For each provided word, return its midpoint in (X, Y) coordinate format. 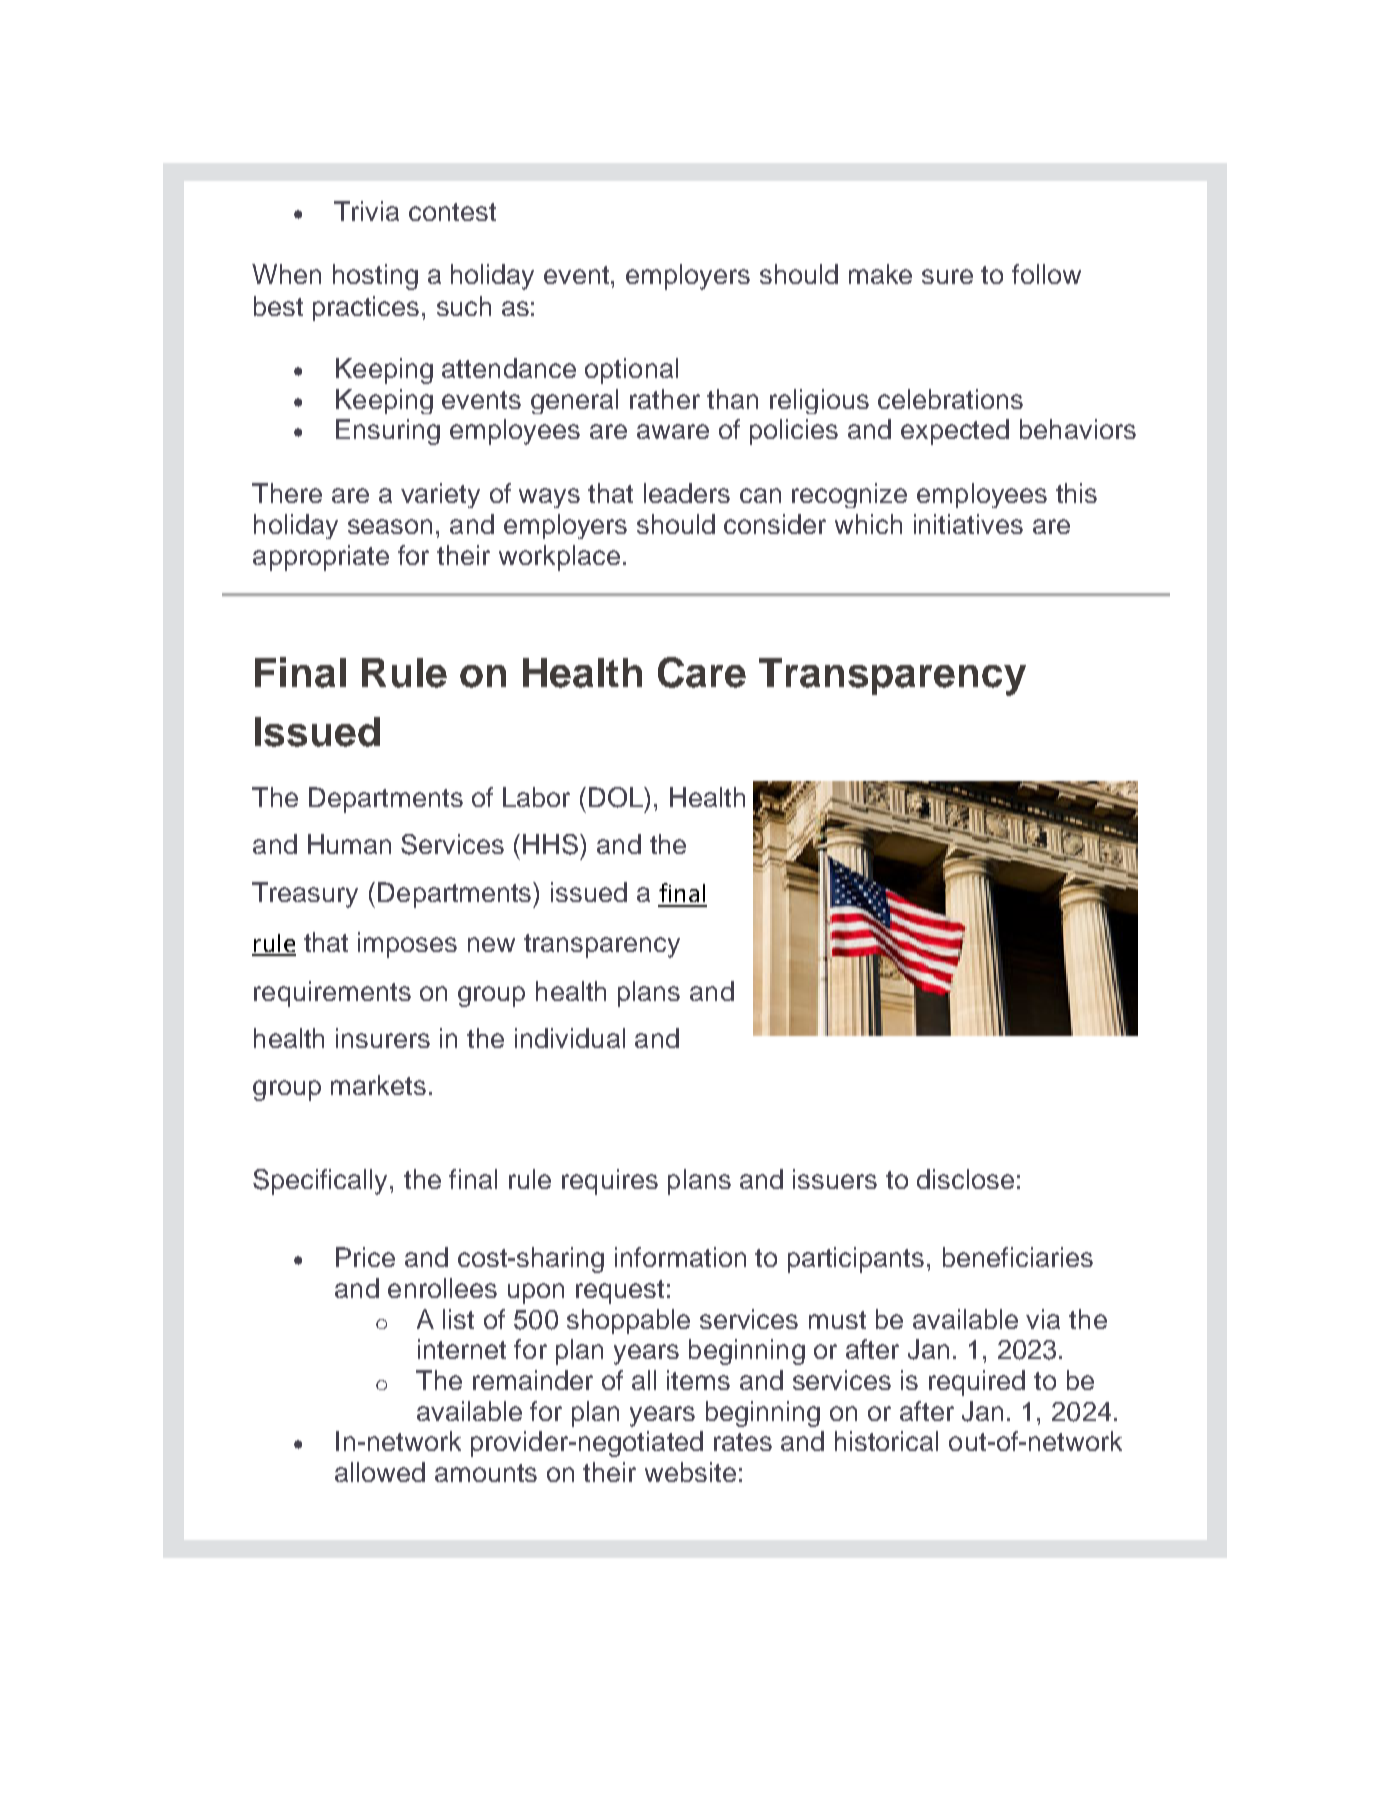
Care (702, 672)
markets (378, 1085)
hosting (375, 277)
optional (631, 371)
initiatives (968, 524)
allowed (380, 1472)
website (690, 1472)
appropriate (321, 558)
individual (570, 1038)
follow (1046, 274)
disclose (965, 1179)
